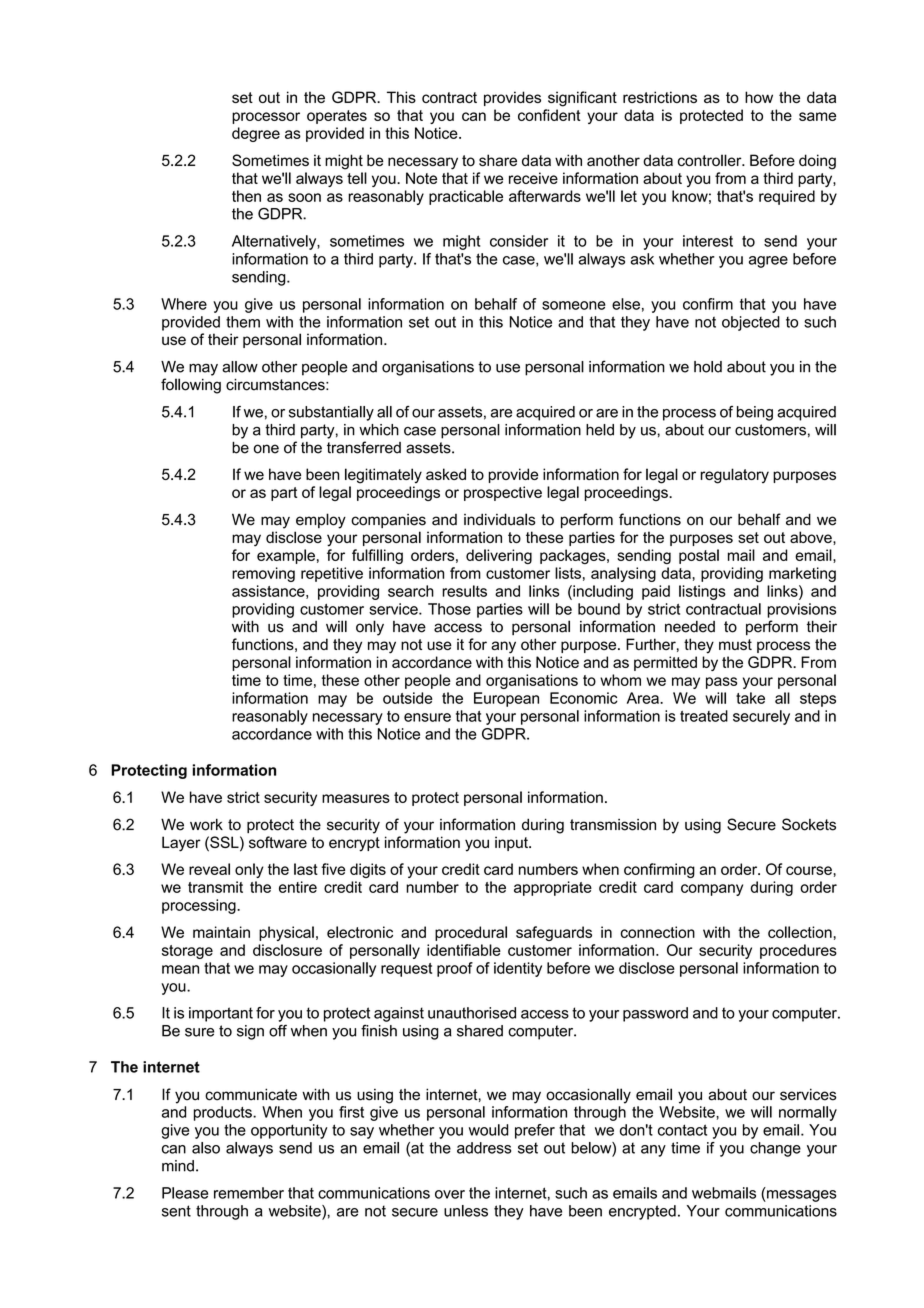 This screenshot has height=1308, width=924. Describe the element at coordinates (249, 1193) in the screenshot. I see `remember` at that location.
